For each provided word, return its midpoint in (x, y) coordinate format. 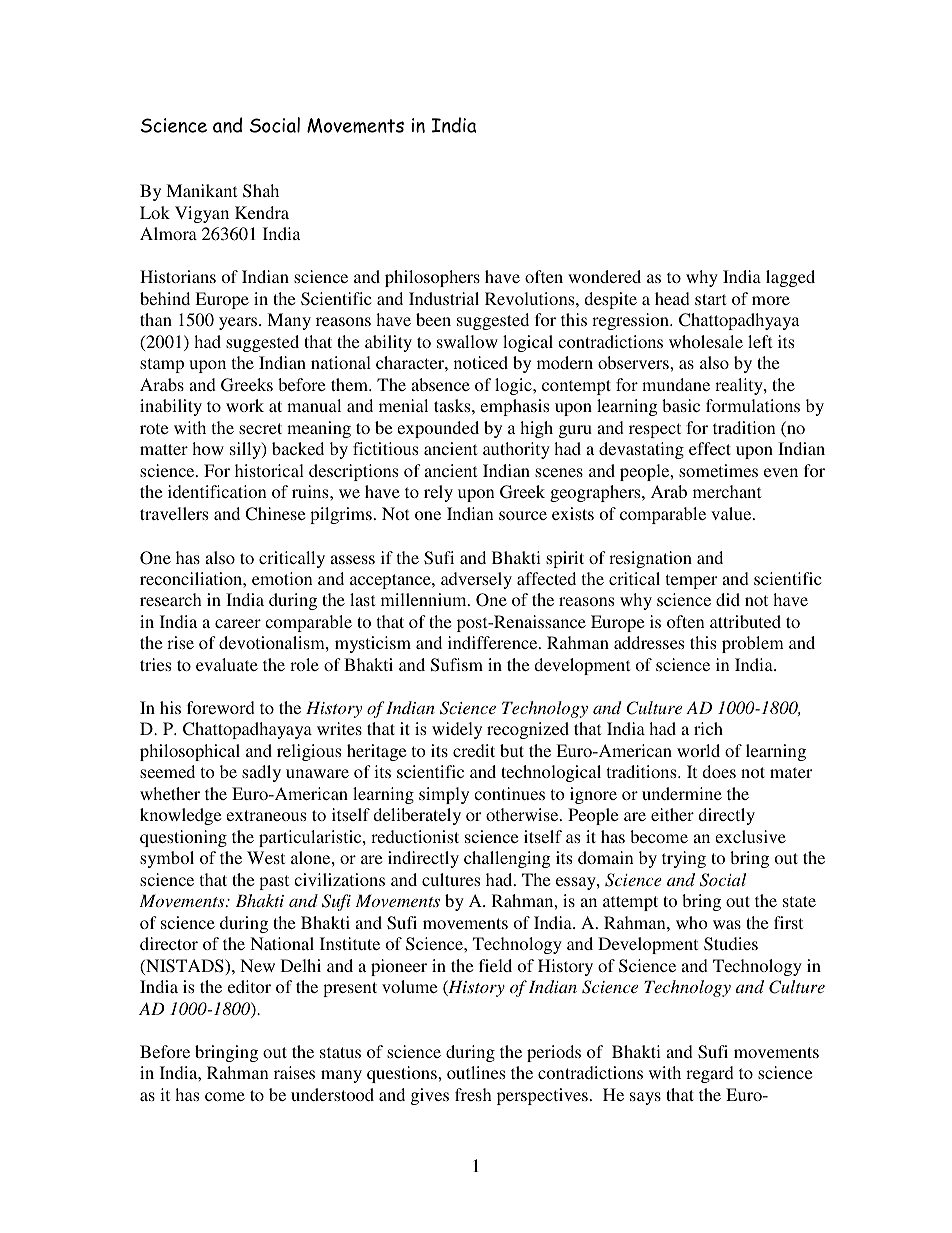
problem (753, 644)
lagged (790, 278)
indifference (494, 642)
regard (710, 1074)
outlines (476, 1072)
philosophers (432, 278)
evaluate (227, 664)
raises (294, 1072)
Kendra (262, 212)
